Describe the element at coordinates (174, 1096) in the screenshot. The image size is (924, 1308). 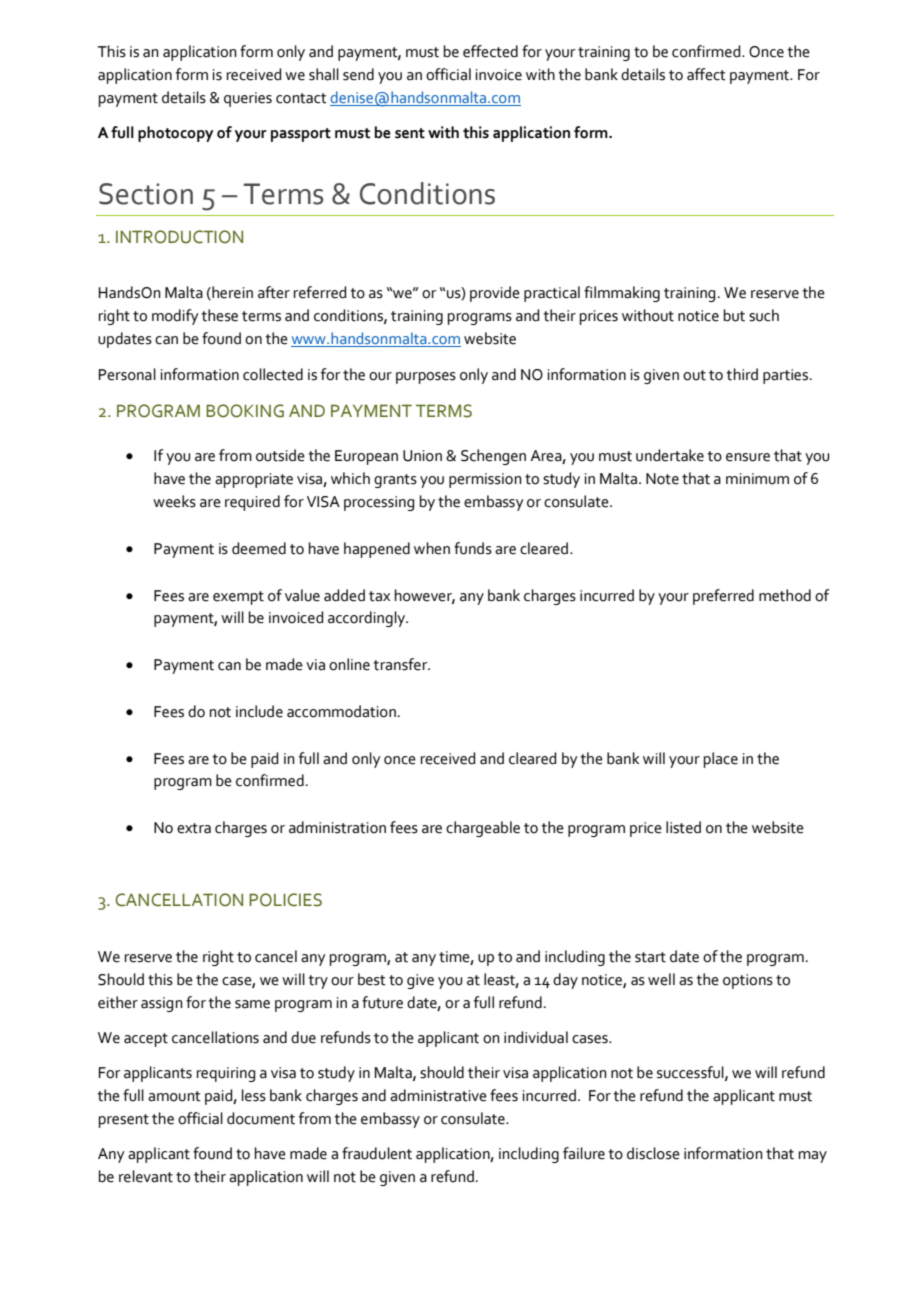
I see `amount` at that location.
